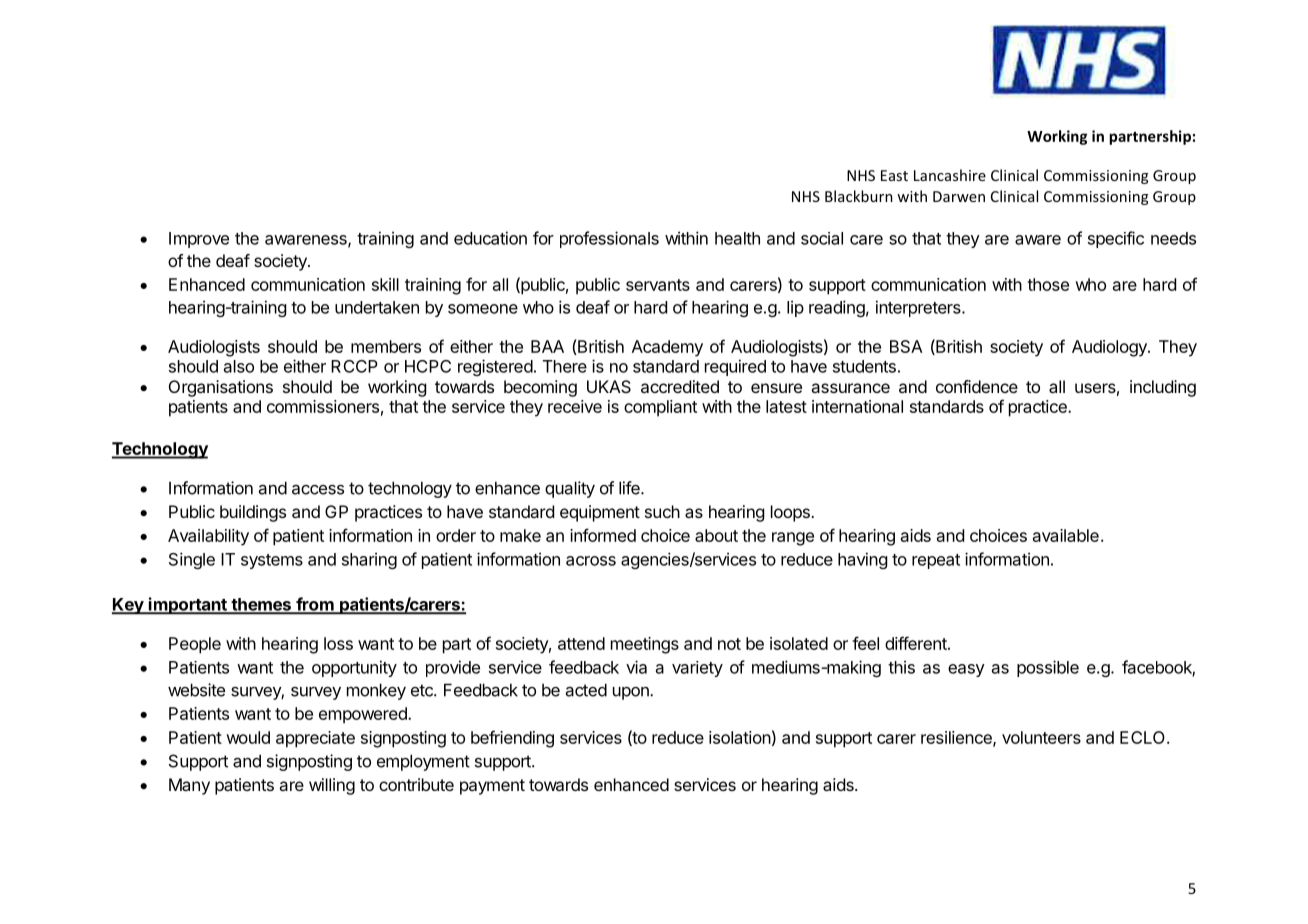  Describe the element at coordinates (1110, 348) in the screenshot. I see `Audiology` at that location.
